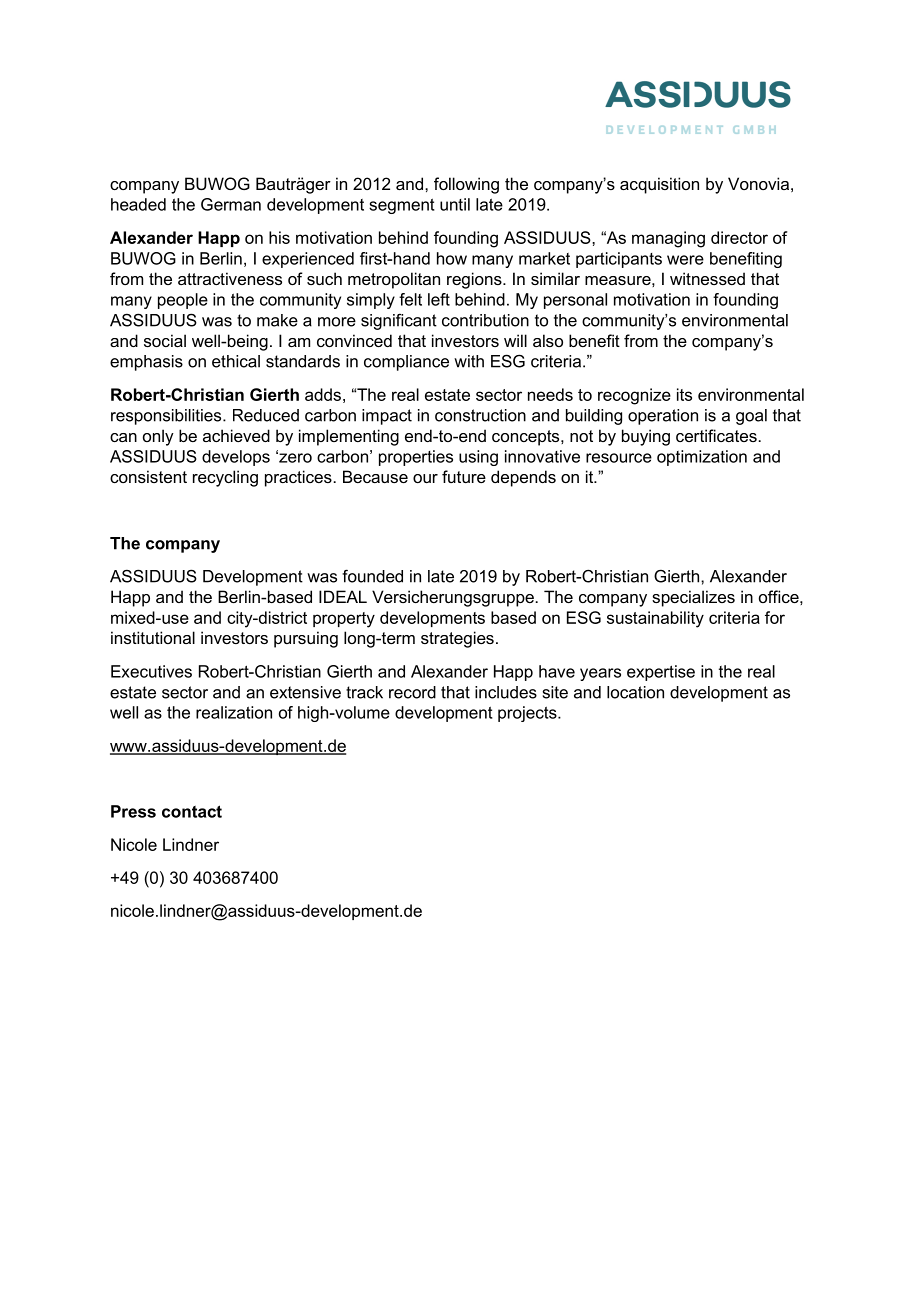 This screenshot has height=1308, width=924. I want to click on projects, so click(528, 714).
